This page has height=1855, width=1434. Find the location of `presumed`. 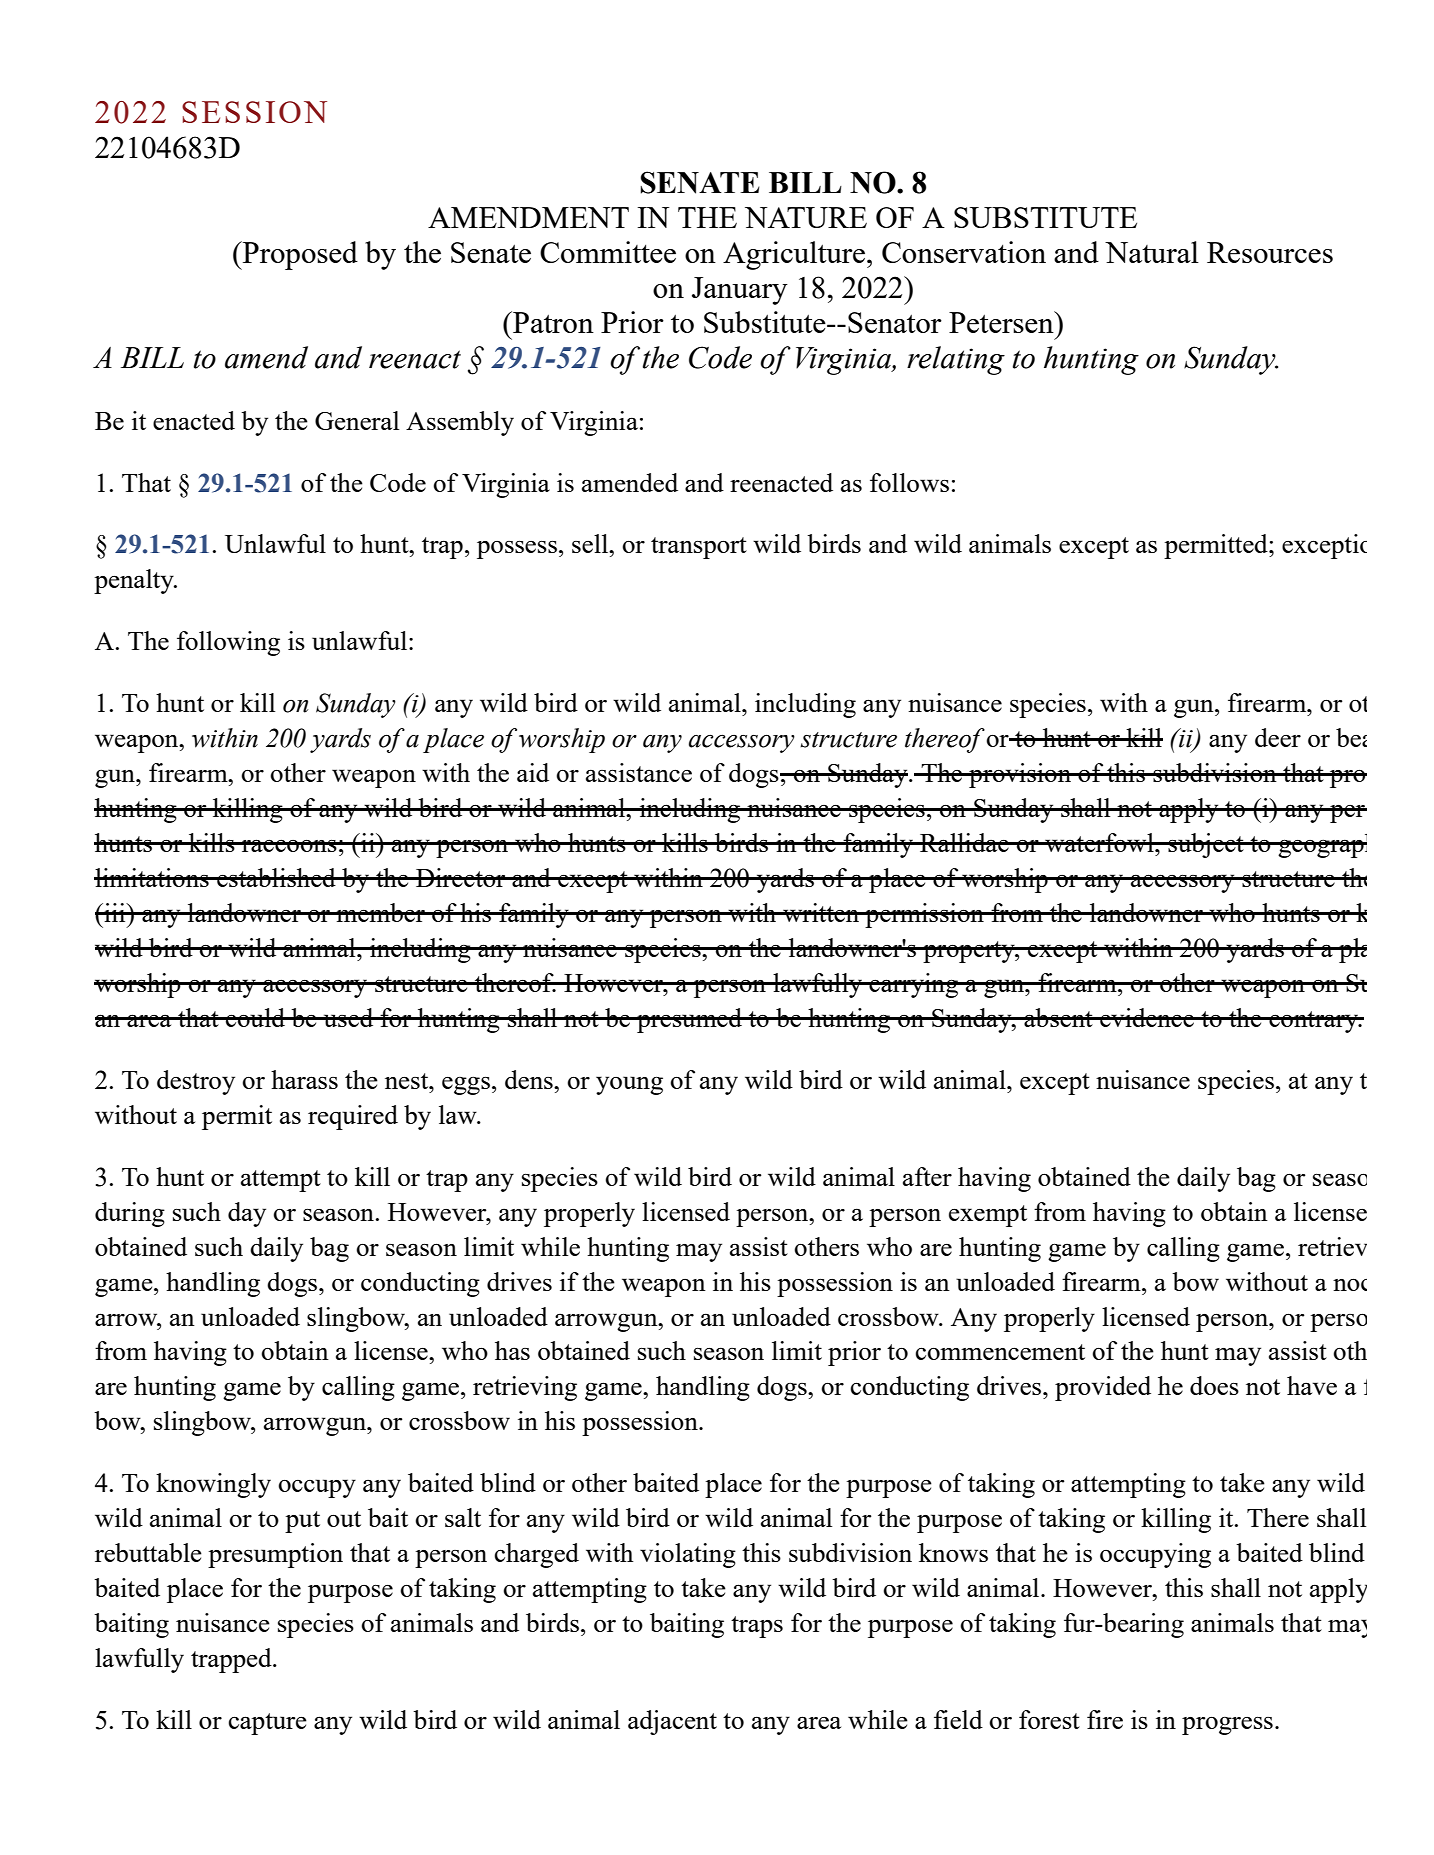

presumed is located at coordinates (690, 1020).
